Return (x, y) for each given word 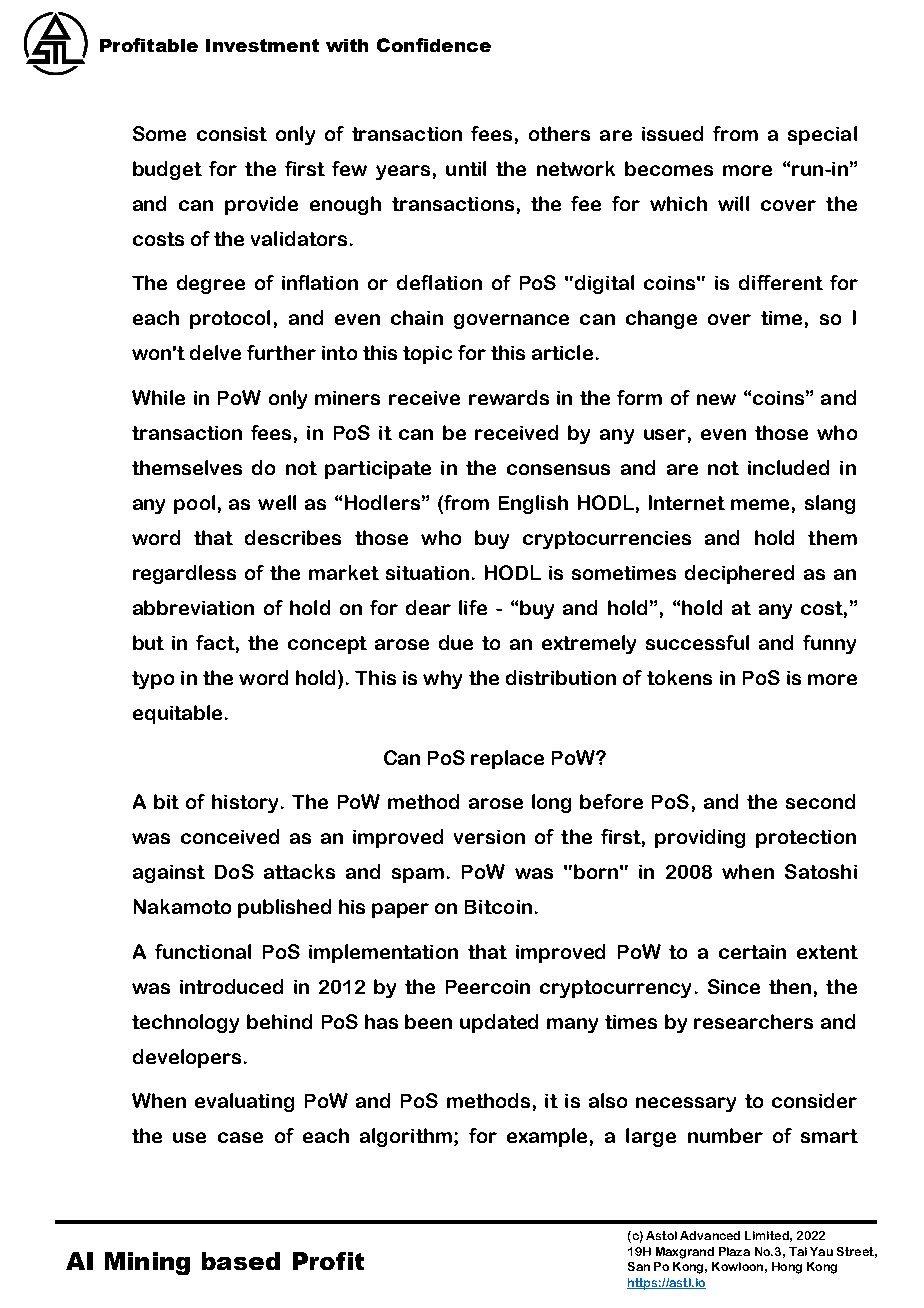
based (241, 1261)
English (533, 504)
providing (700, 838)
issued (672, 133)
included (788, 467)
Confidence (434, 45)
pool (194, 504)
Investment (262, 45)
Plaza (734, 1251)
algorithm (407, 1137)
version (489, 837)
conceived (230, 836)
